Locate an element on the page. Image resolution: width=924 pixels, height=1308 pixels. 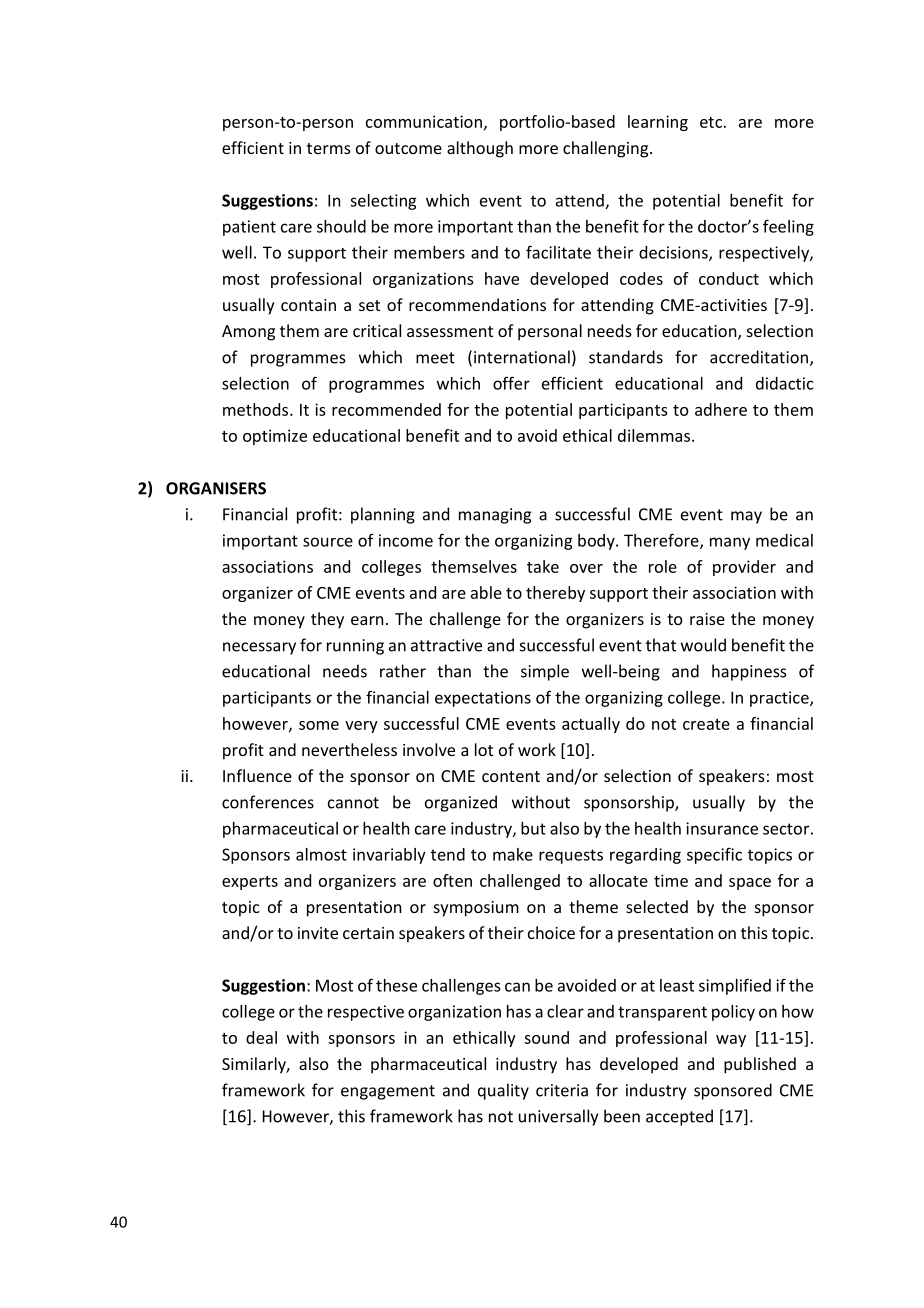
published is located at coordinates (760, 1065).
